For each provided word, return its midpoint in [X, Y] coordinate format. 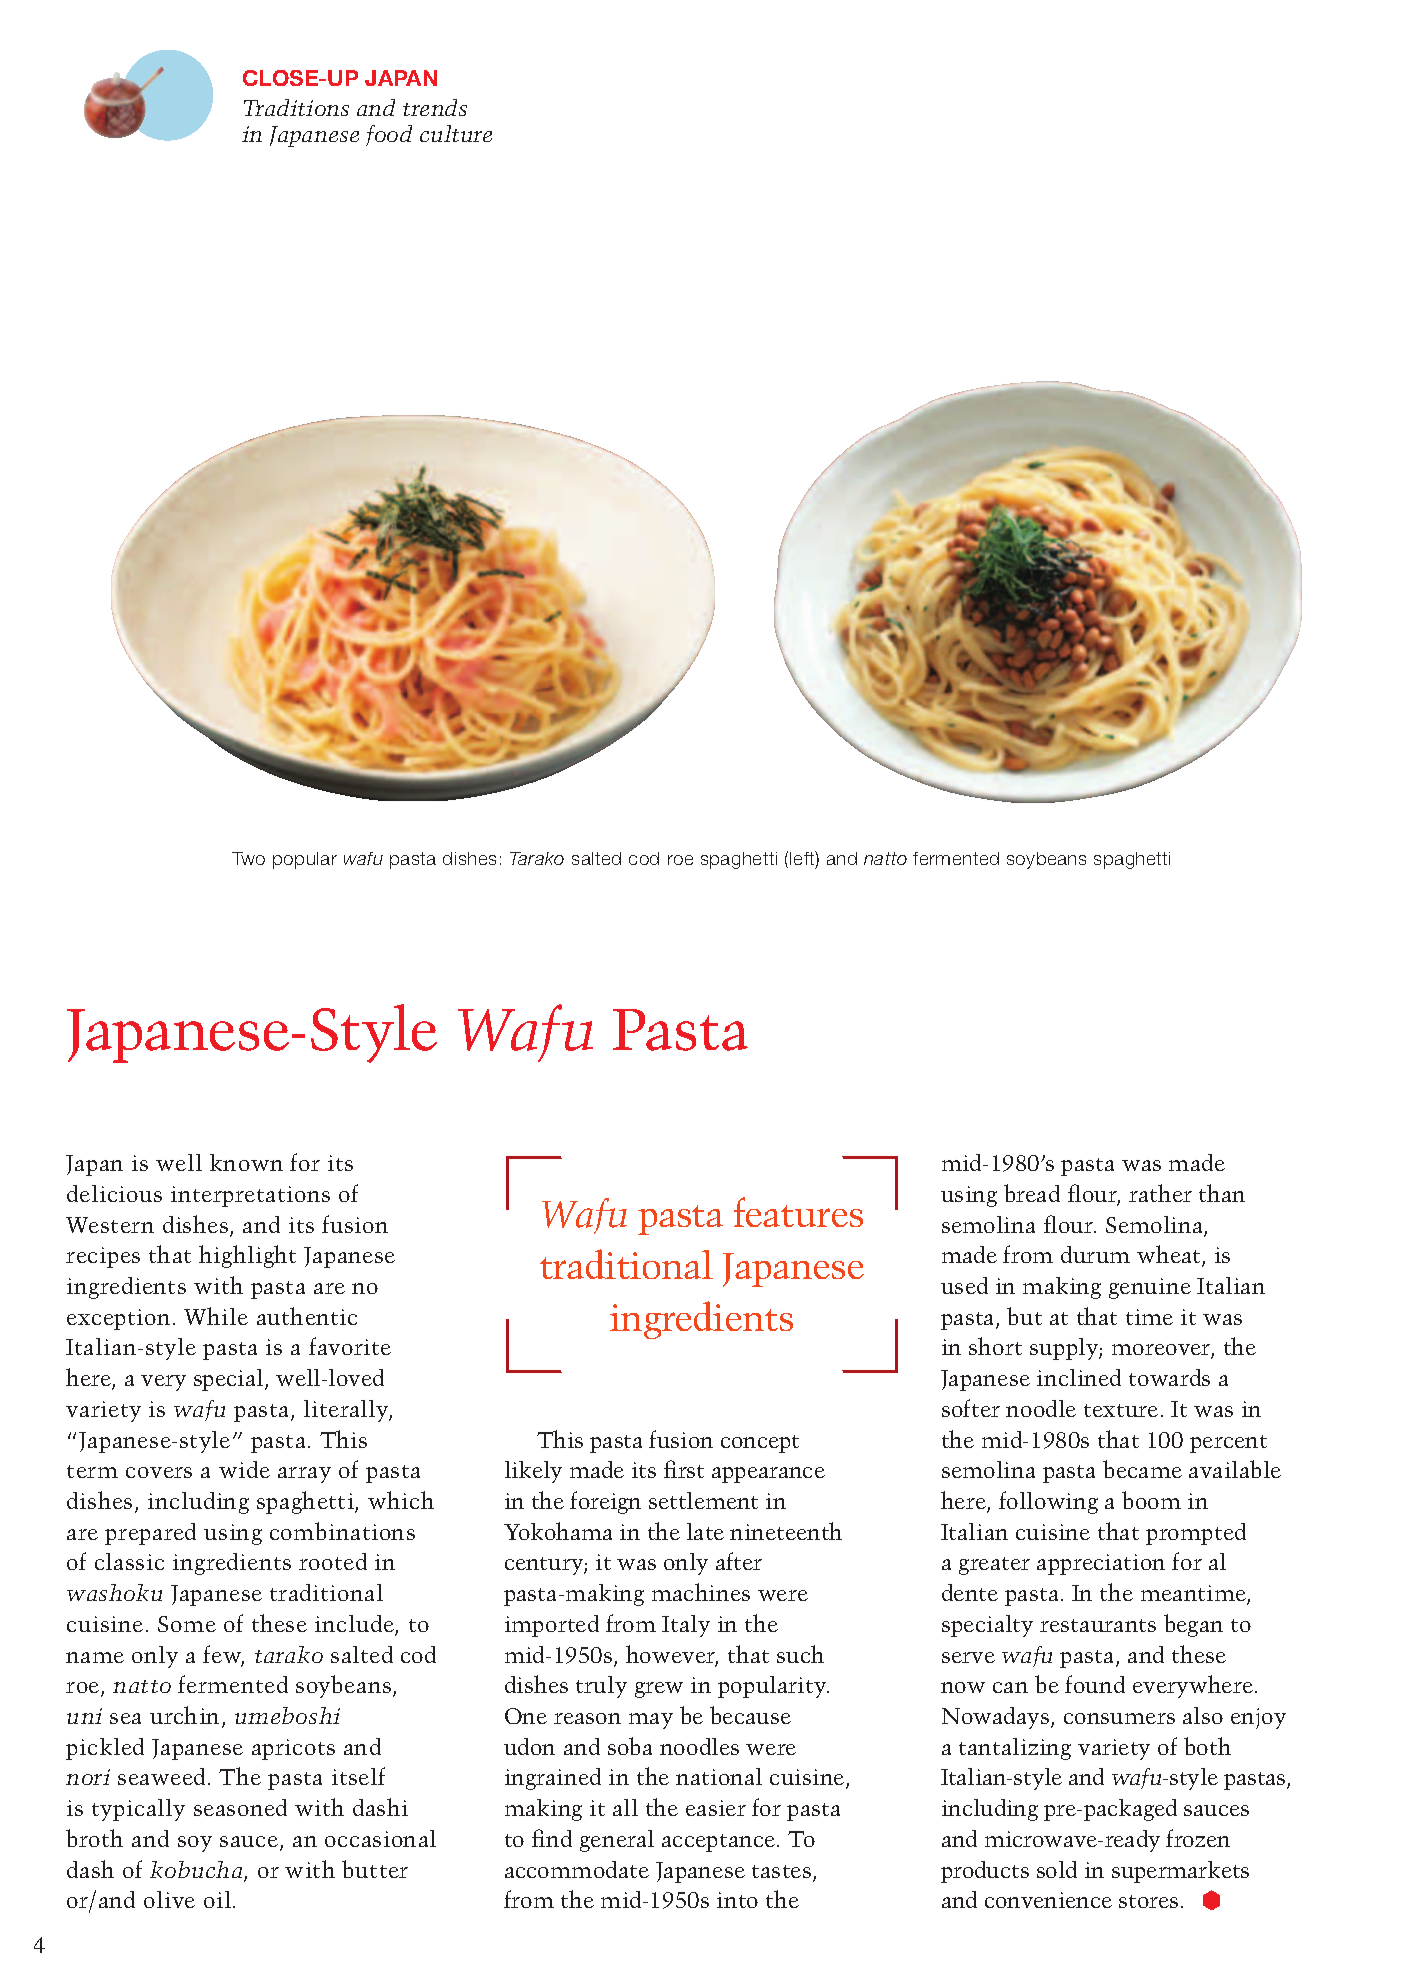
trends [435, 107]
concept [760, 1444]
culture [456, 133]
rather [1160, 1193]
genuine [1150, 1288]
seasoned [240, 1807]
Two [248, 858]
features [798, 1212]
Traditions [296, 107]
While [216, 1316]
